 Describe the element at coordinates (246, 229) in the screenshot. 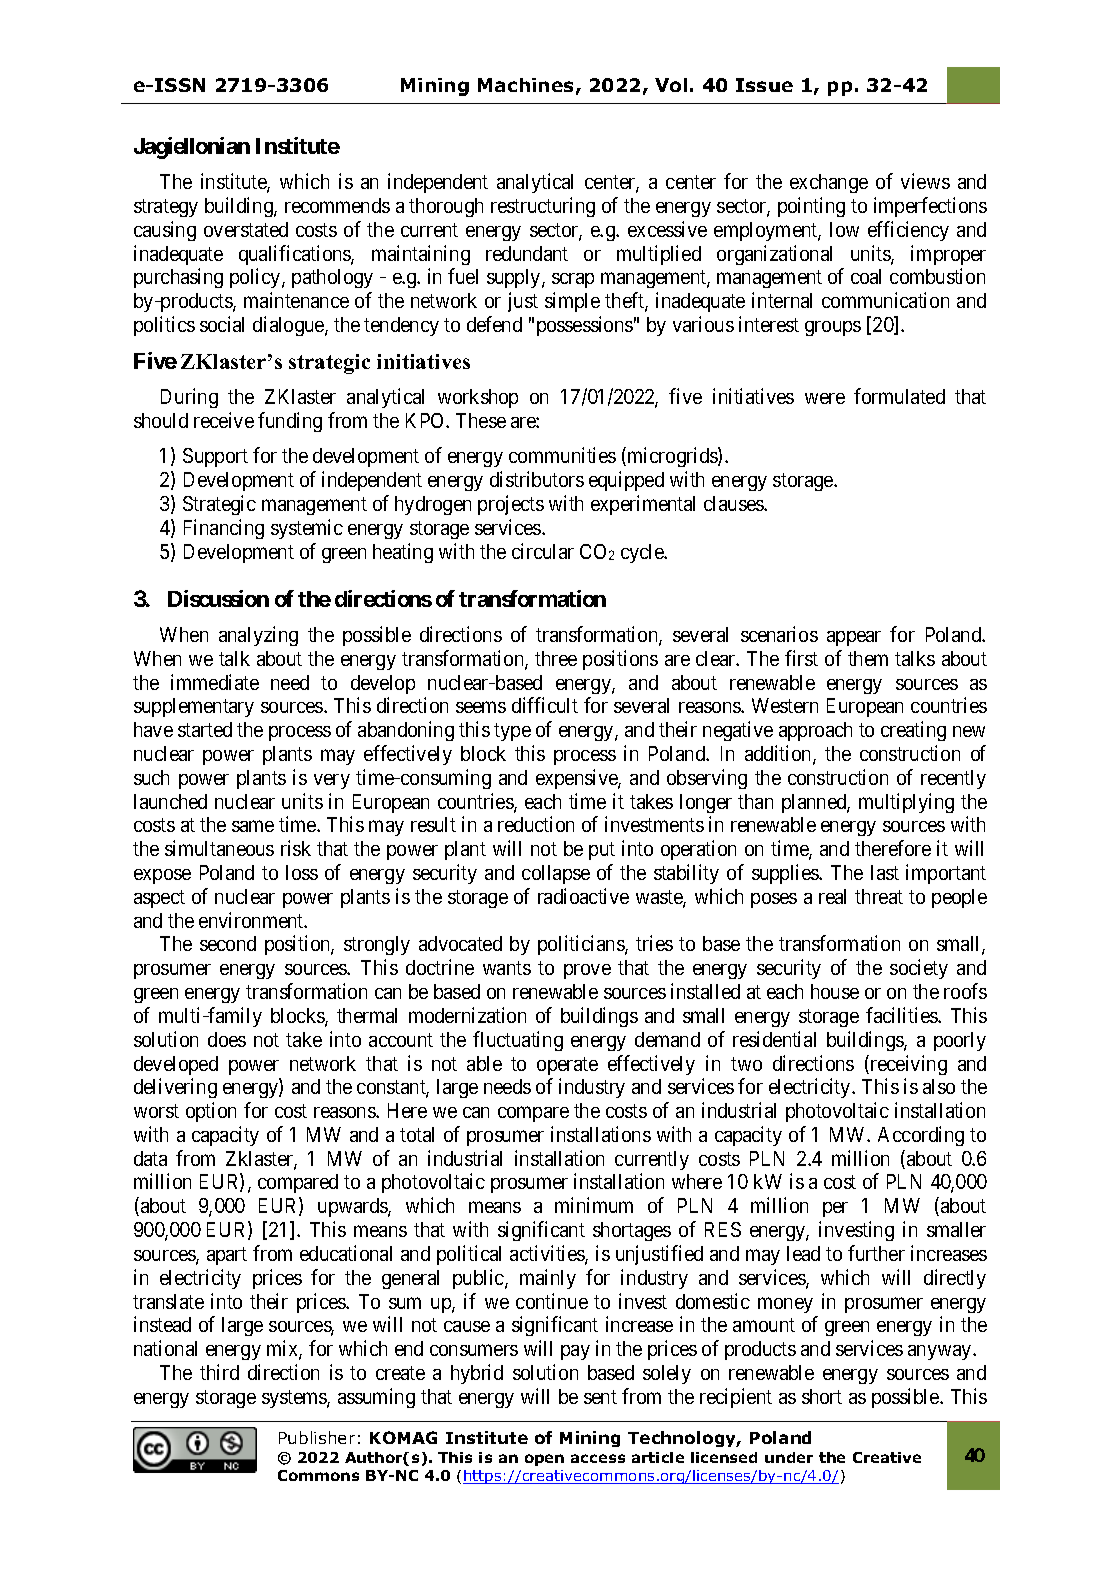

I see `overstated` at that location.
